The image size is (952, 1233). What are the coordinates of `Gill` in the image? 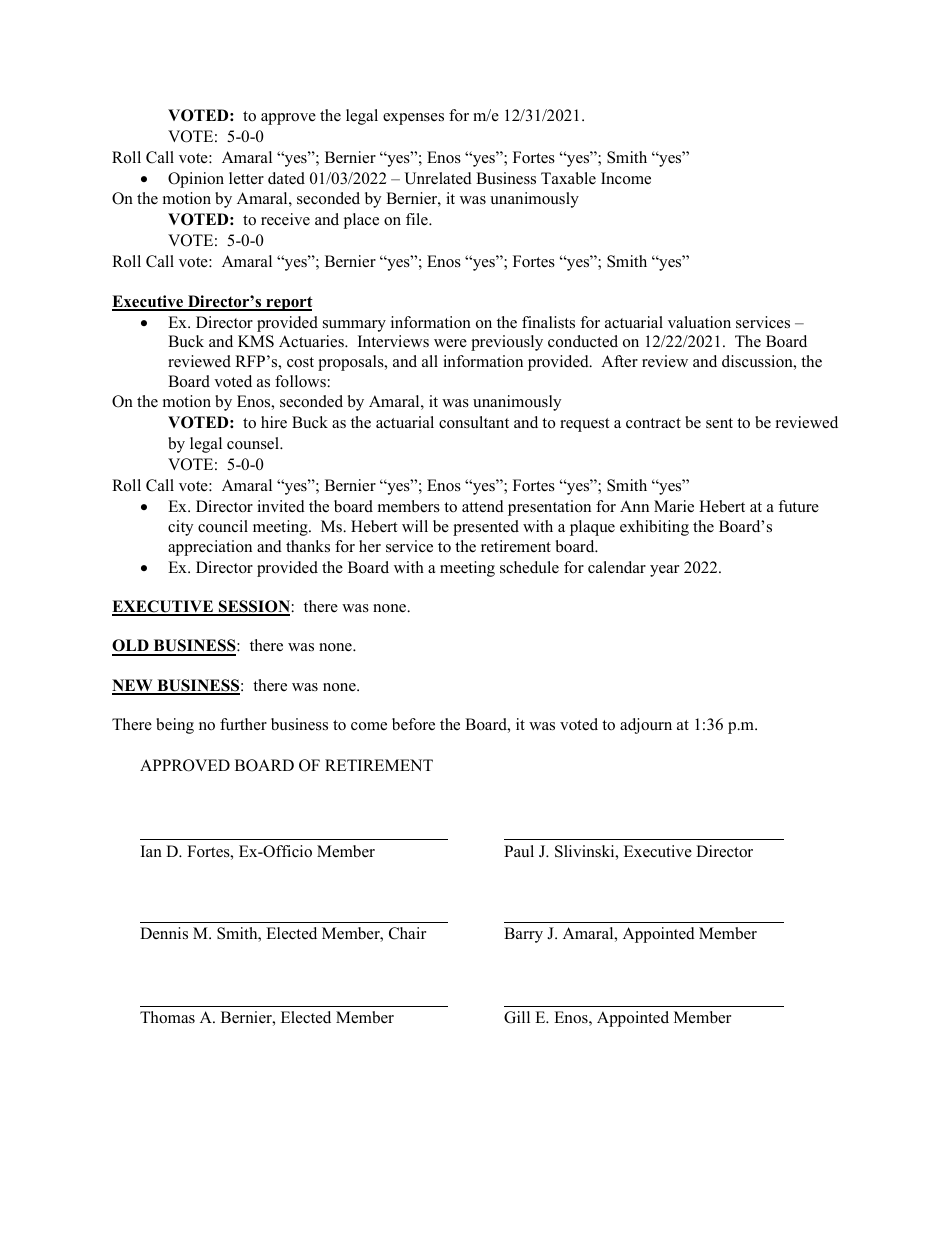 It's located at (517, 1017).
